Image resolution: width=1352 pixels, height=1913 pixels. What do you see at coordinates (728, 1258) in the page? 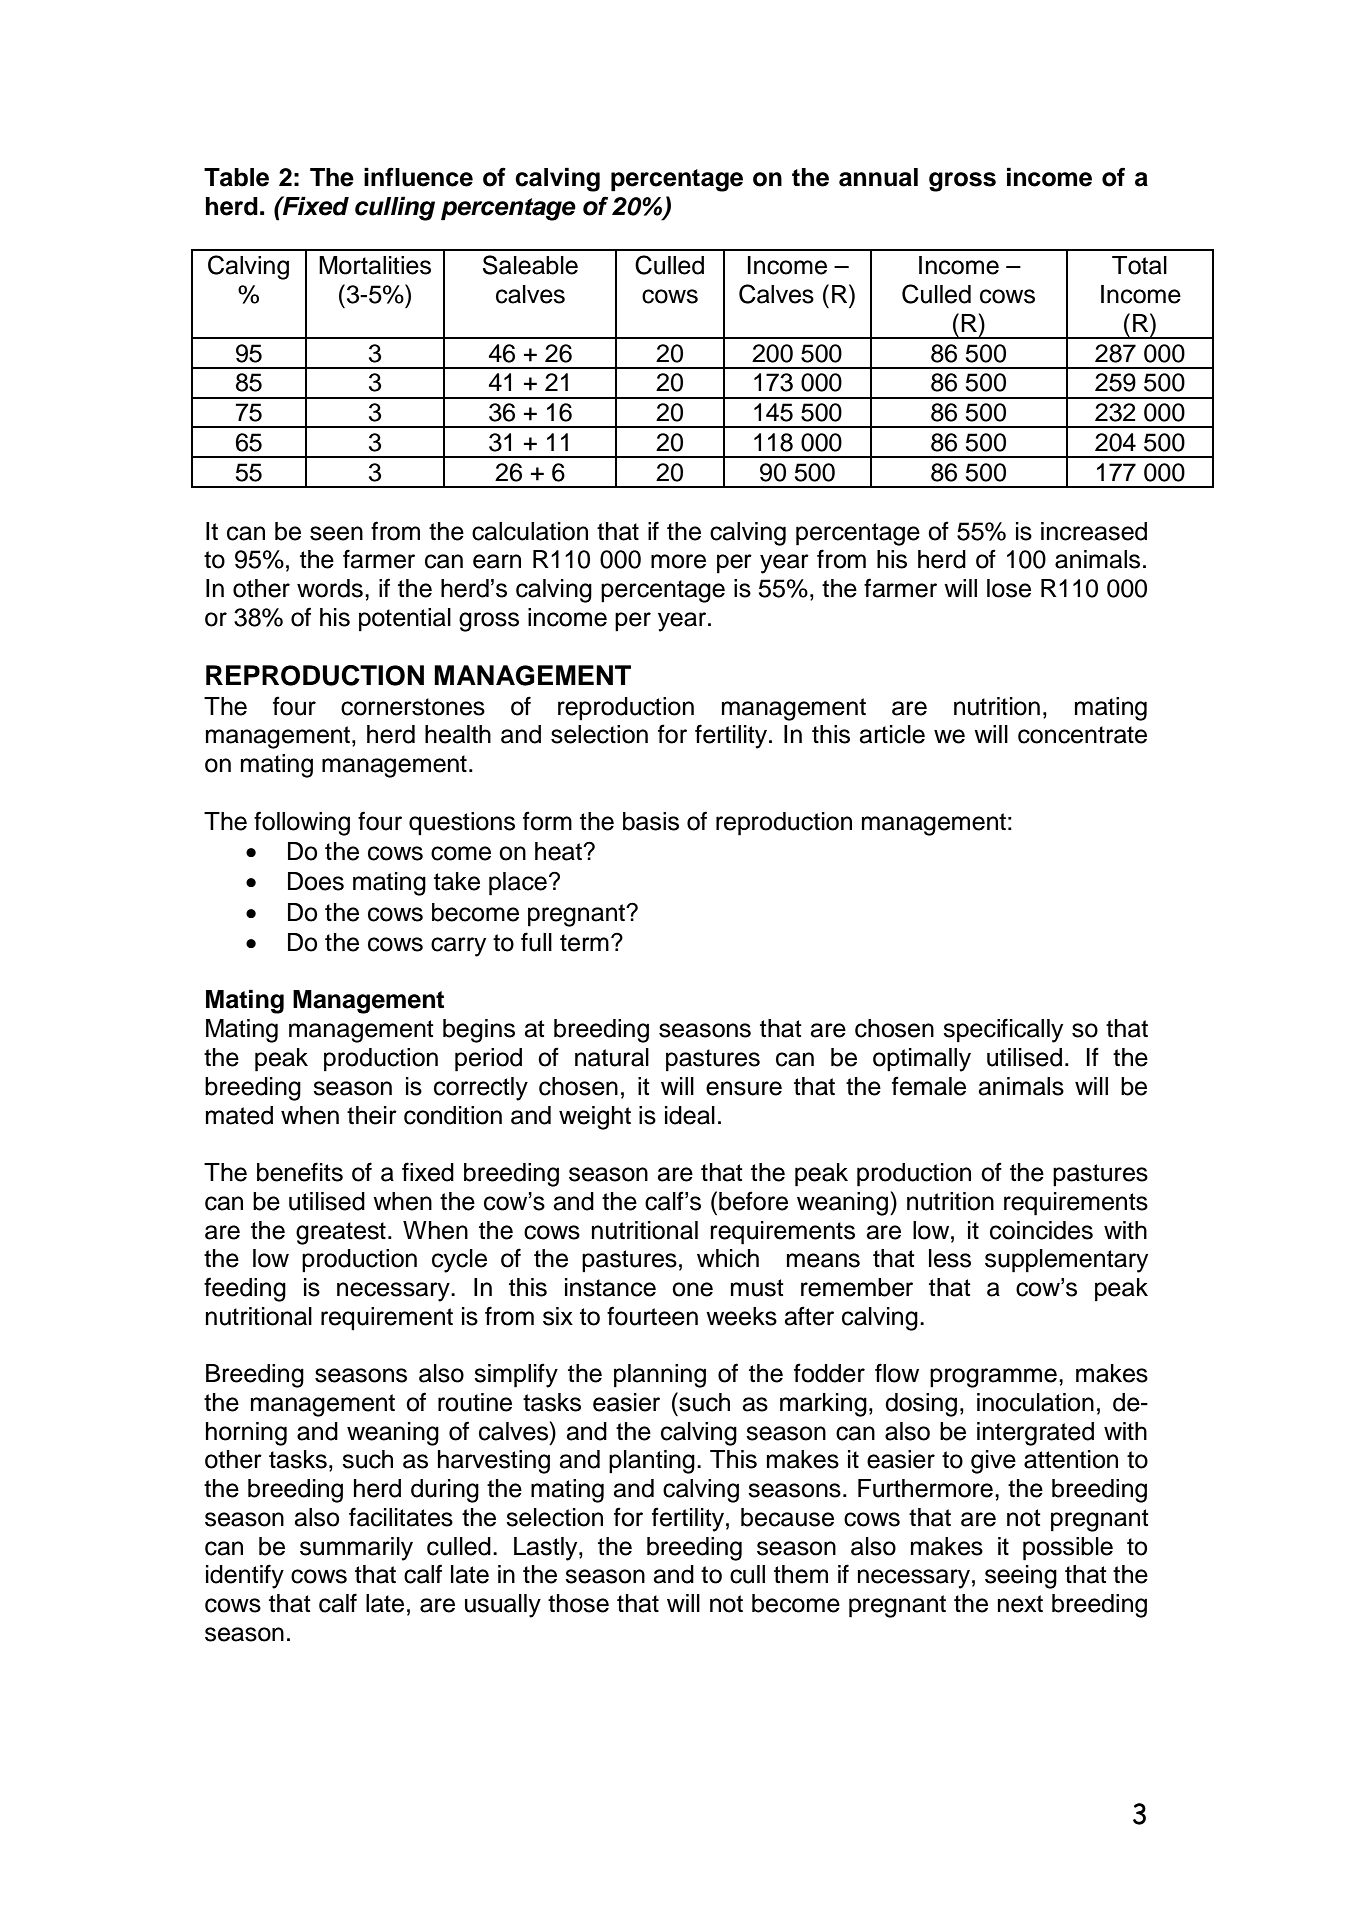
I see `which` at bounding box center [728, 1258].
